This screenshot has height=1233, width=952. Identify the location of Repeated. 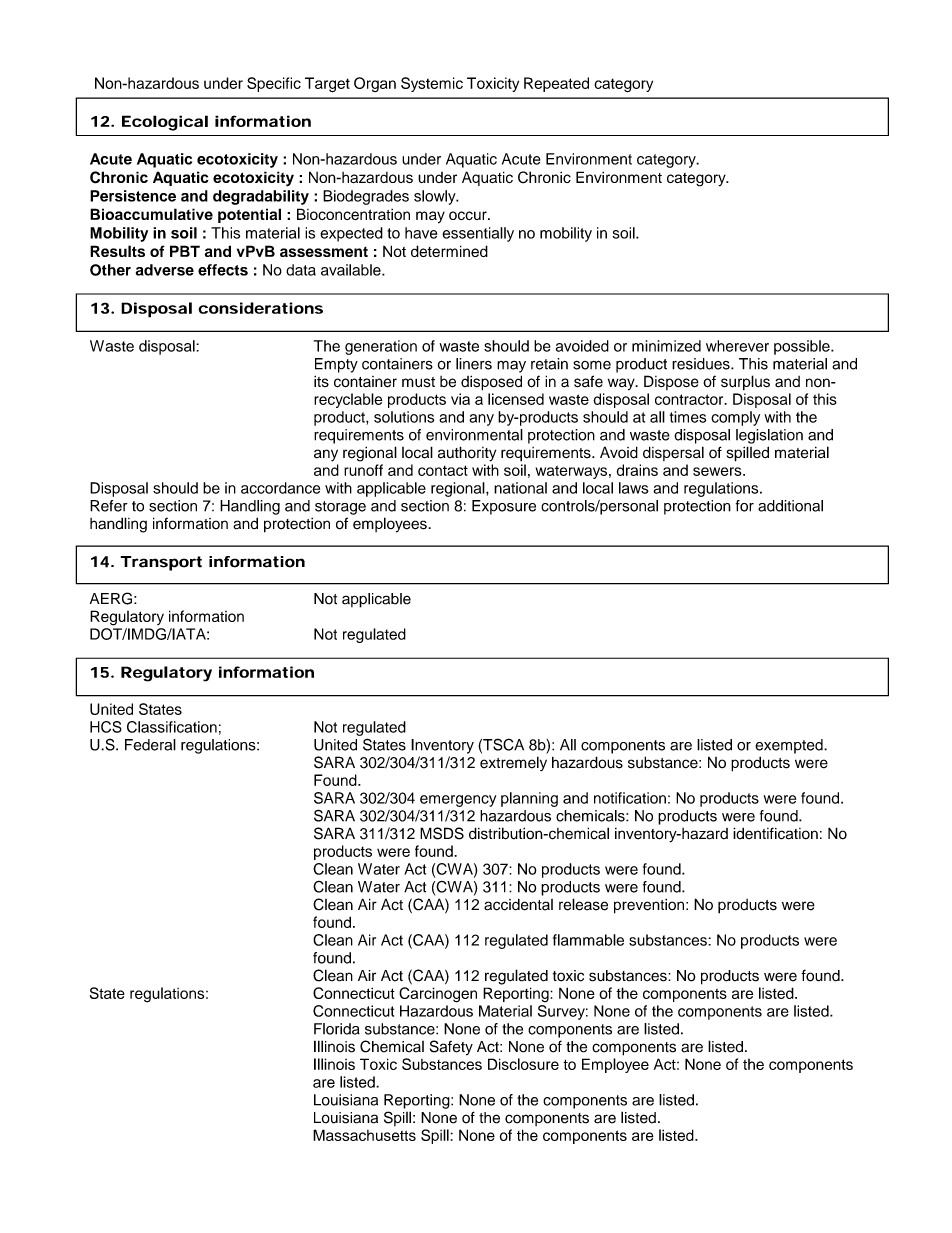
(556, 84).
